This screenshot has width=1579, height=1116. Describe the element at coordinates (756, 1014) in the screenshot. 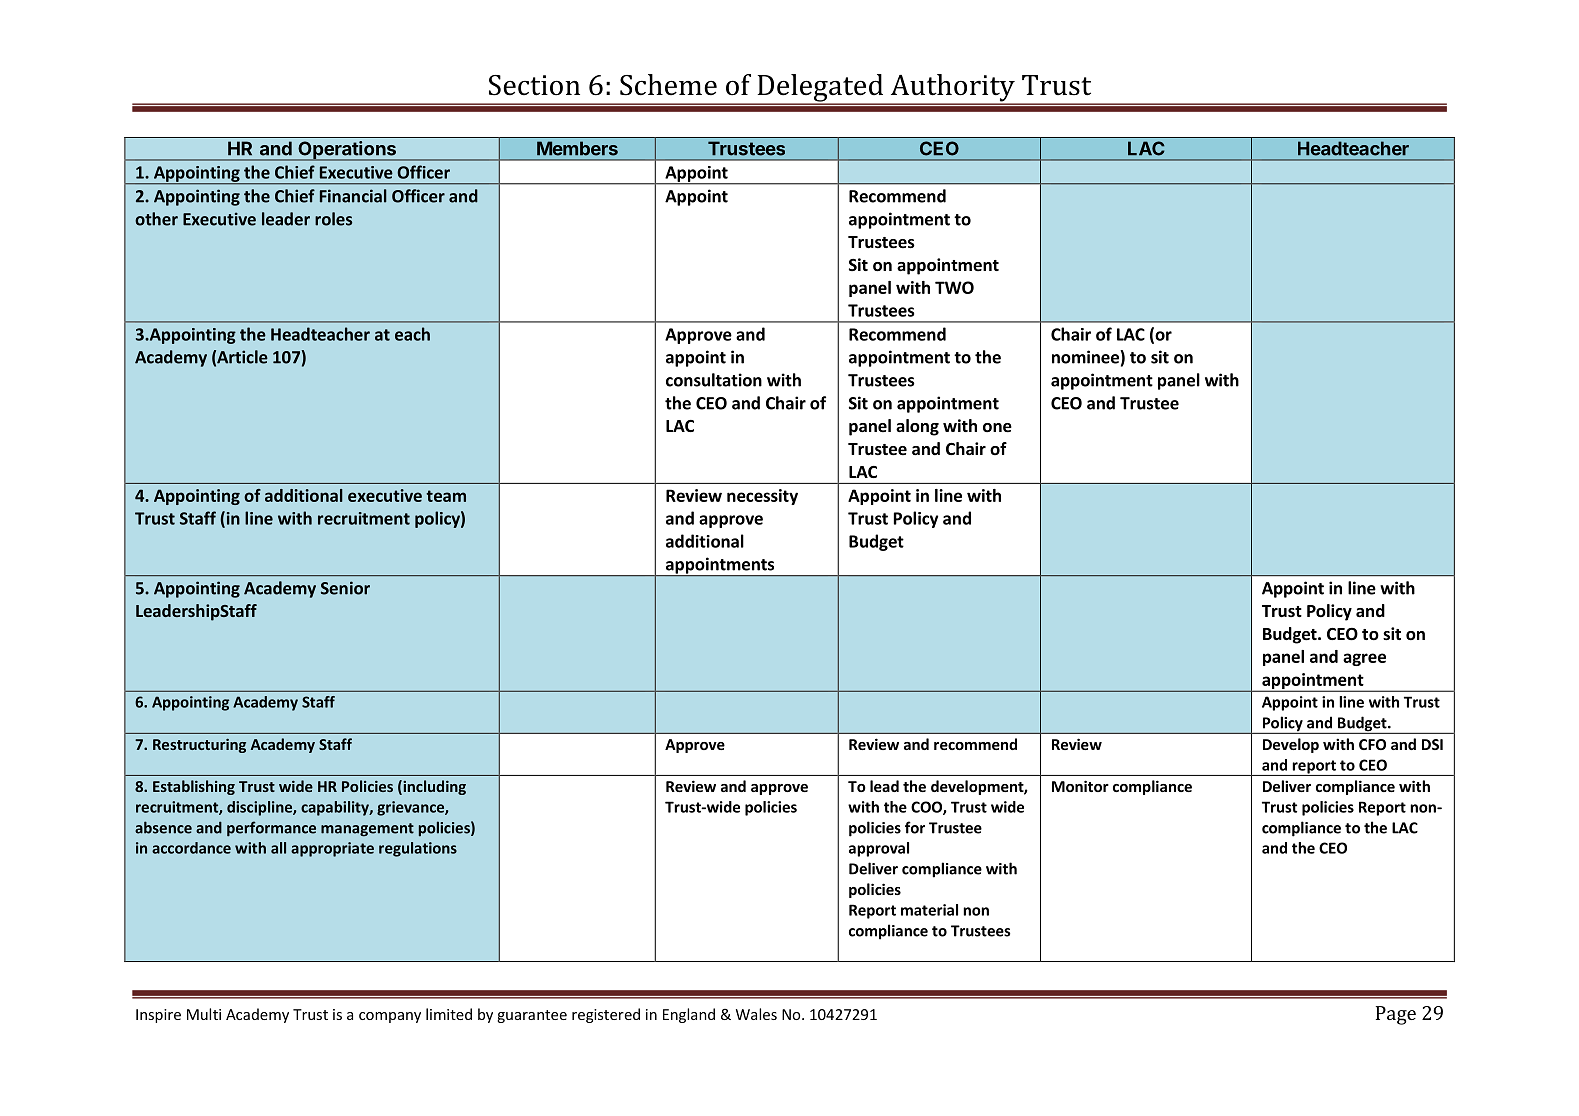

I see `Wales` at that location.
